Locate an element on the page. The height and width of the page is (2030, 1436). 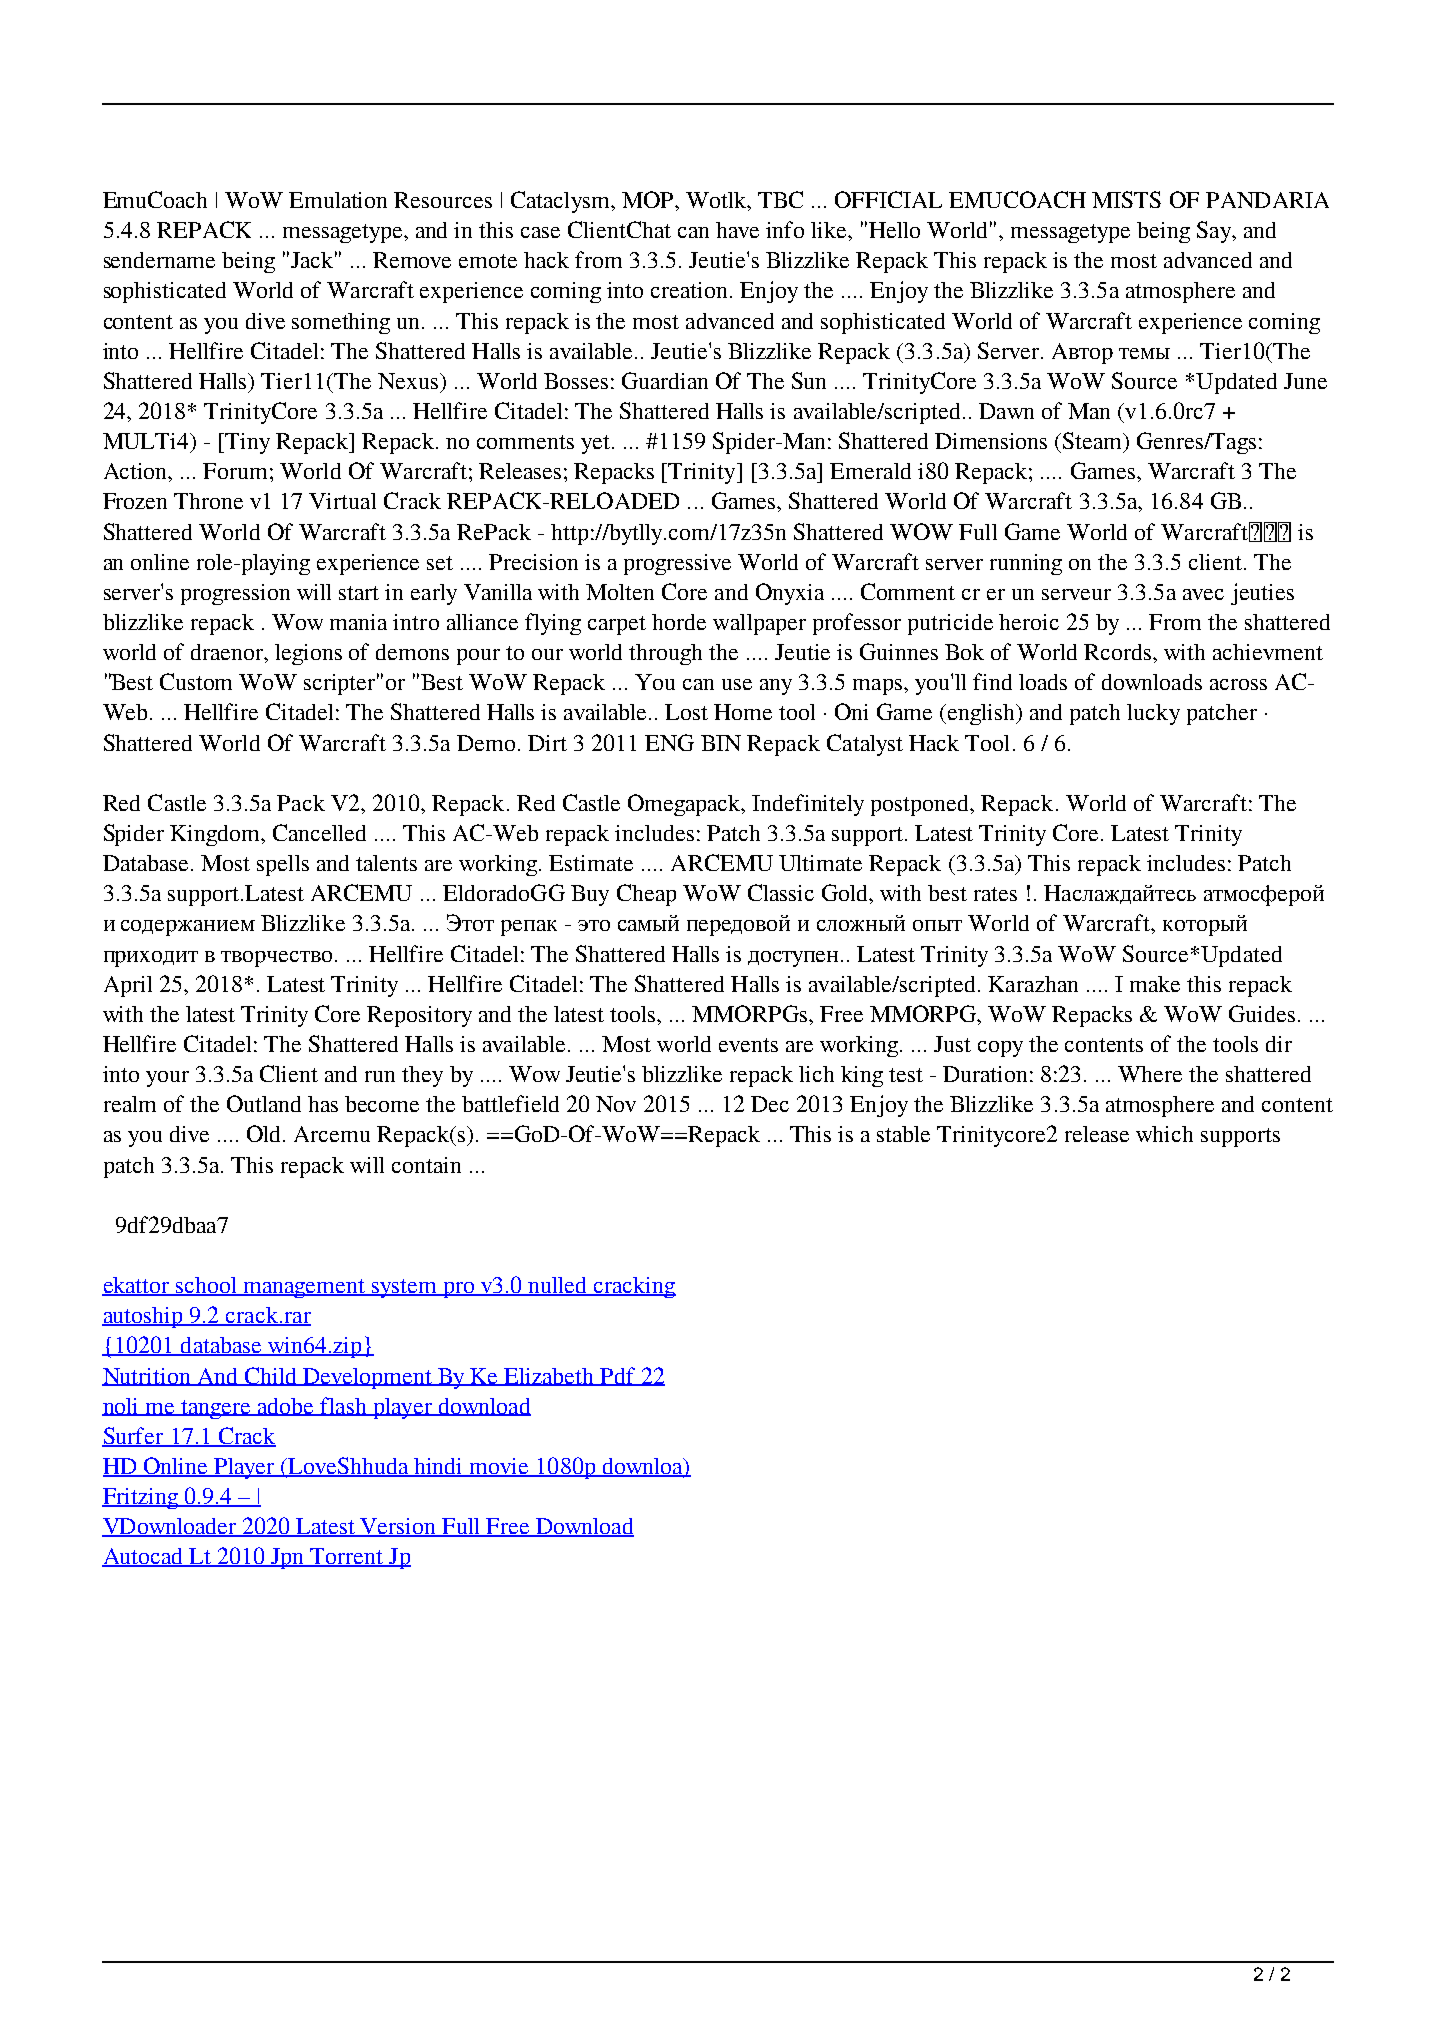
have is located at coordinates (737, 230).
